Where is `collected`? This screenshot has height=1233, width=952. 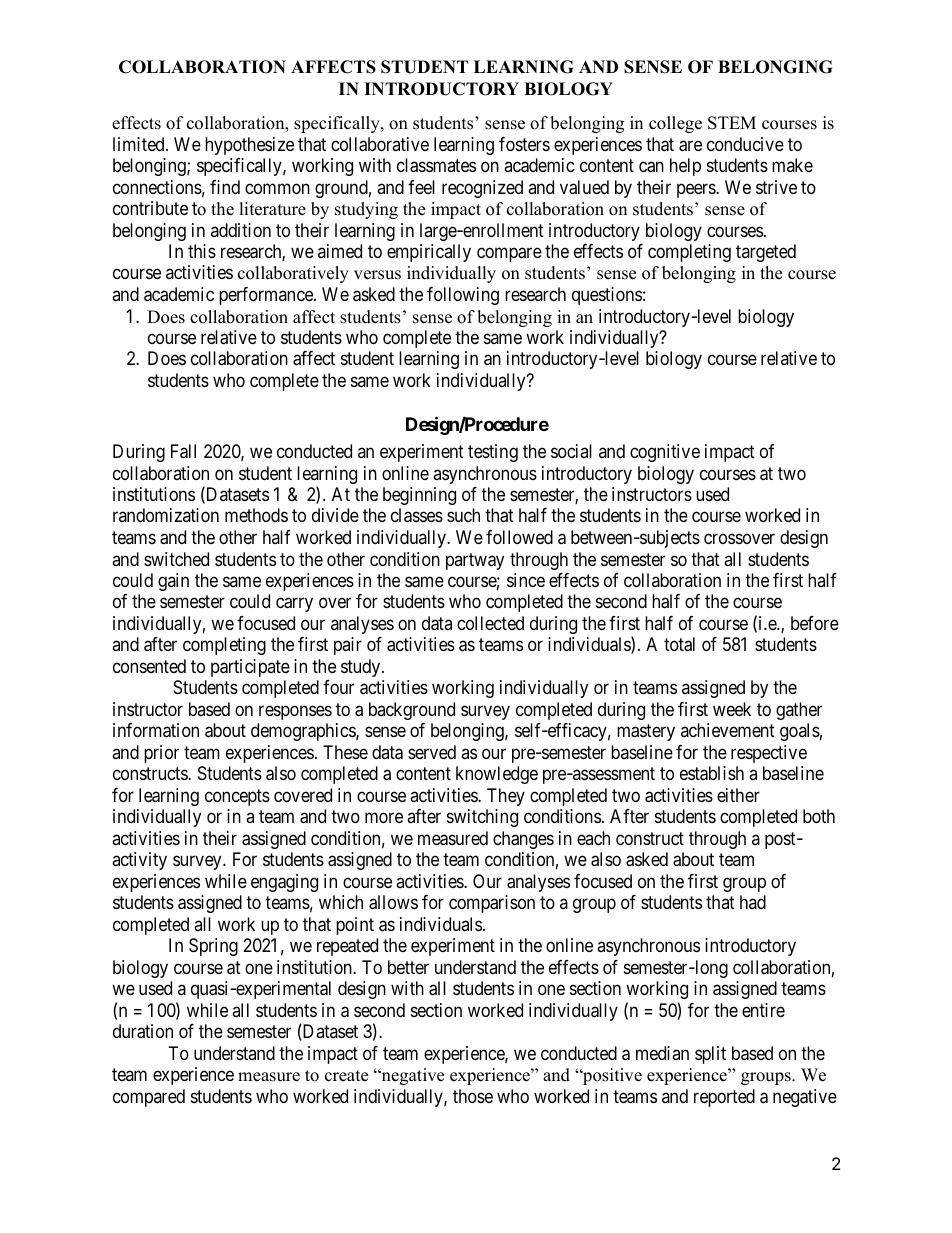 collected is located at coordinates (490, 623).
